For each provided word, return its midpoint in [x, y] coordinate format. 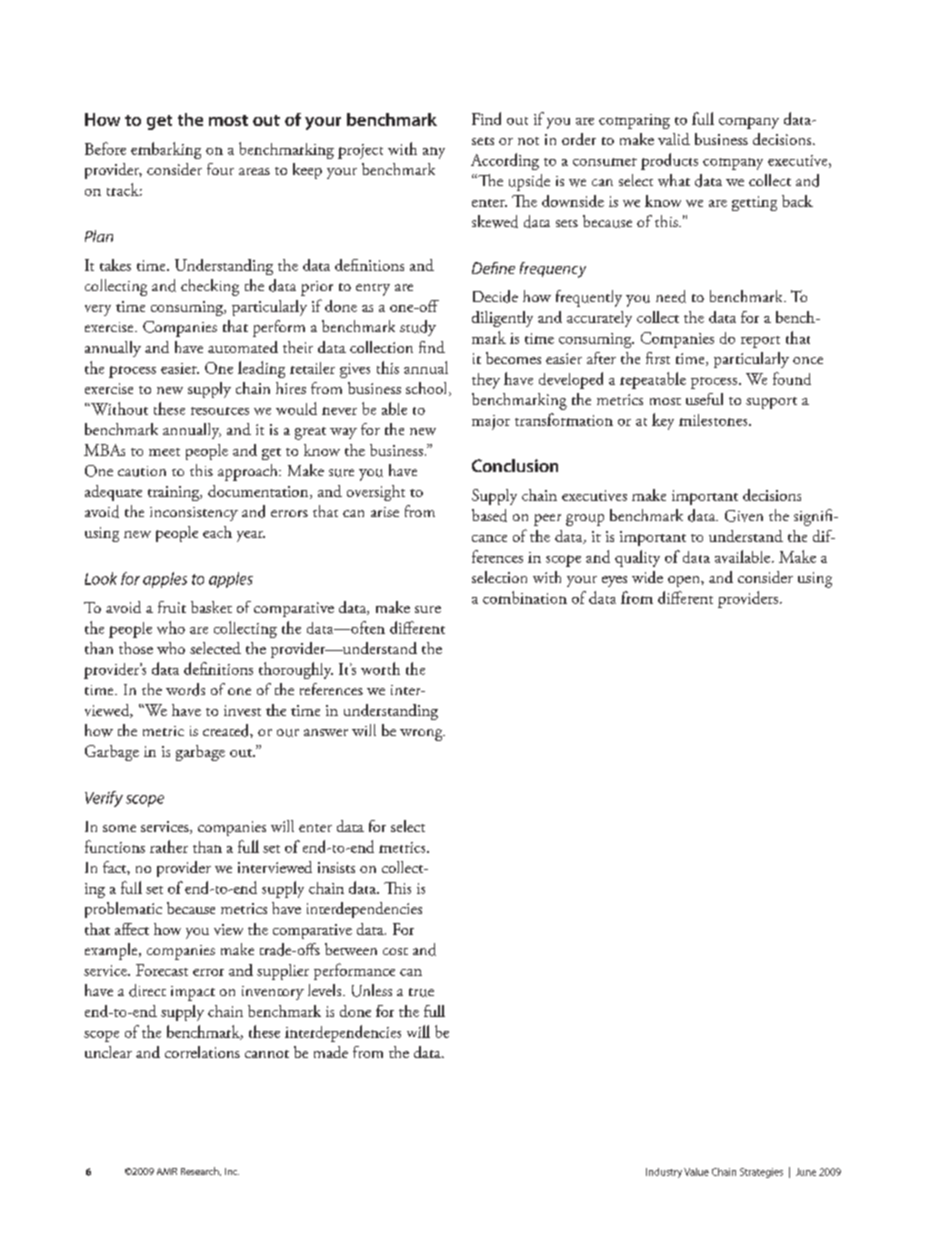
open [685, 581]
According [505, 161]
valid [674, 139]
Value [696, 1172]
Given [744, 516]
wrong [422, 735]
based [489, 515]
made [331, 1052]
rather [169, 846]
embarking [166, 150]
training [175, 493]
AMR [167, 1171]
